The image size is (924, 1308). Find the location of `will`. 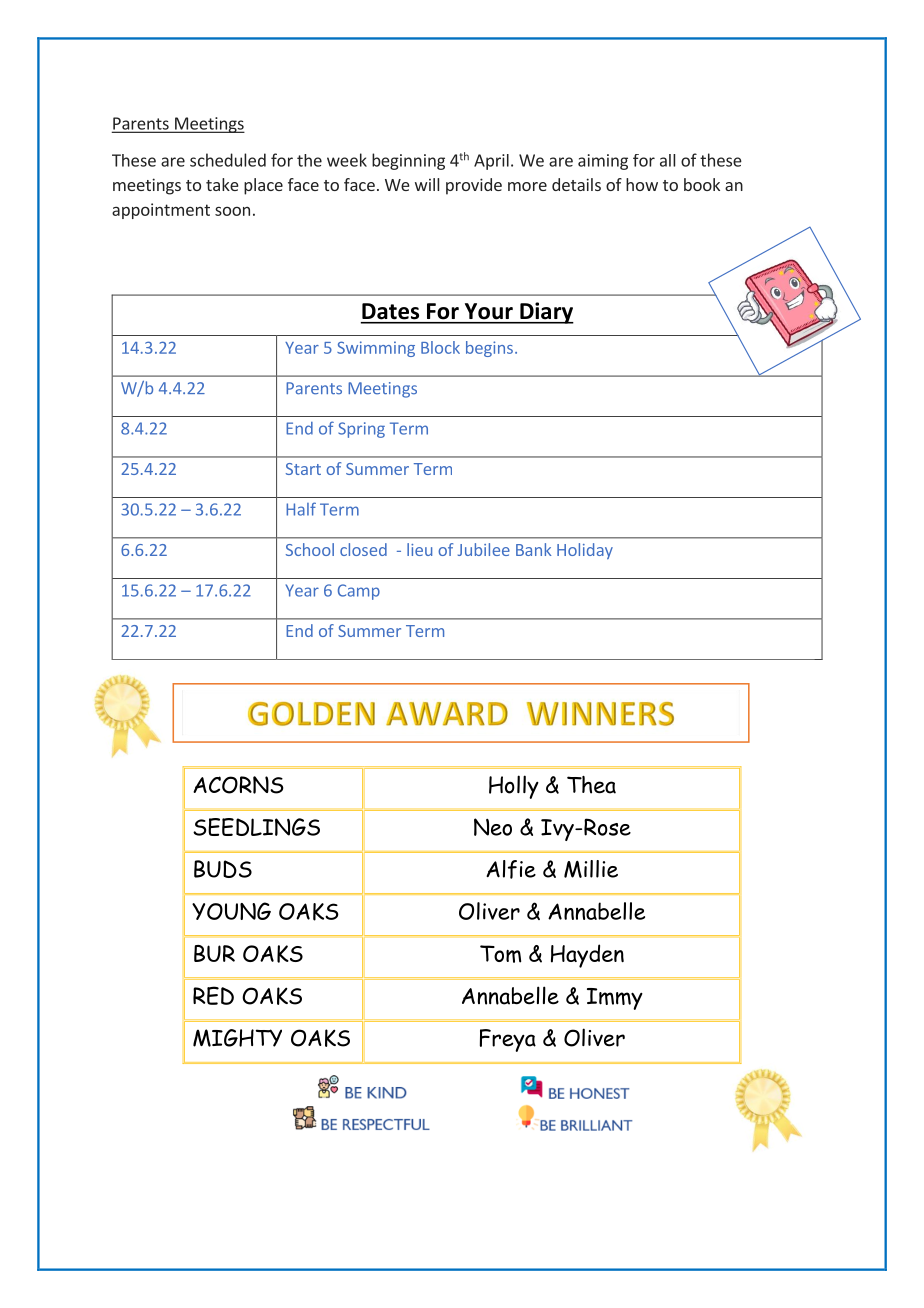

will is located at coordinates (427, 184).
